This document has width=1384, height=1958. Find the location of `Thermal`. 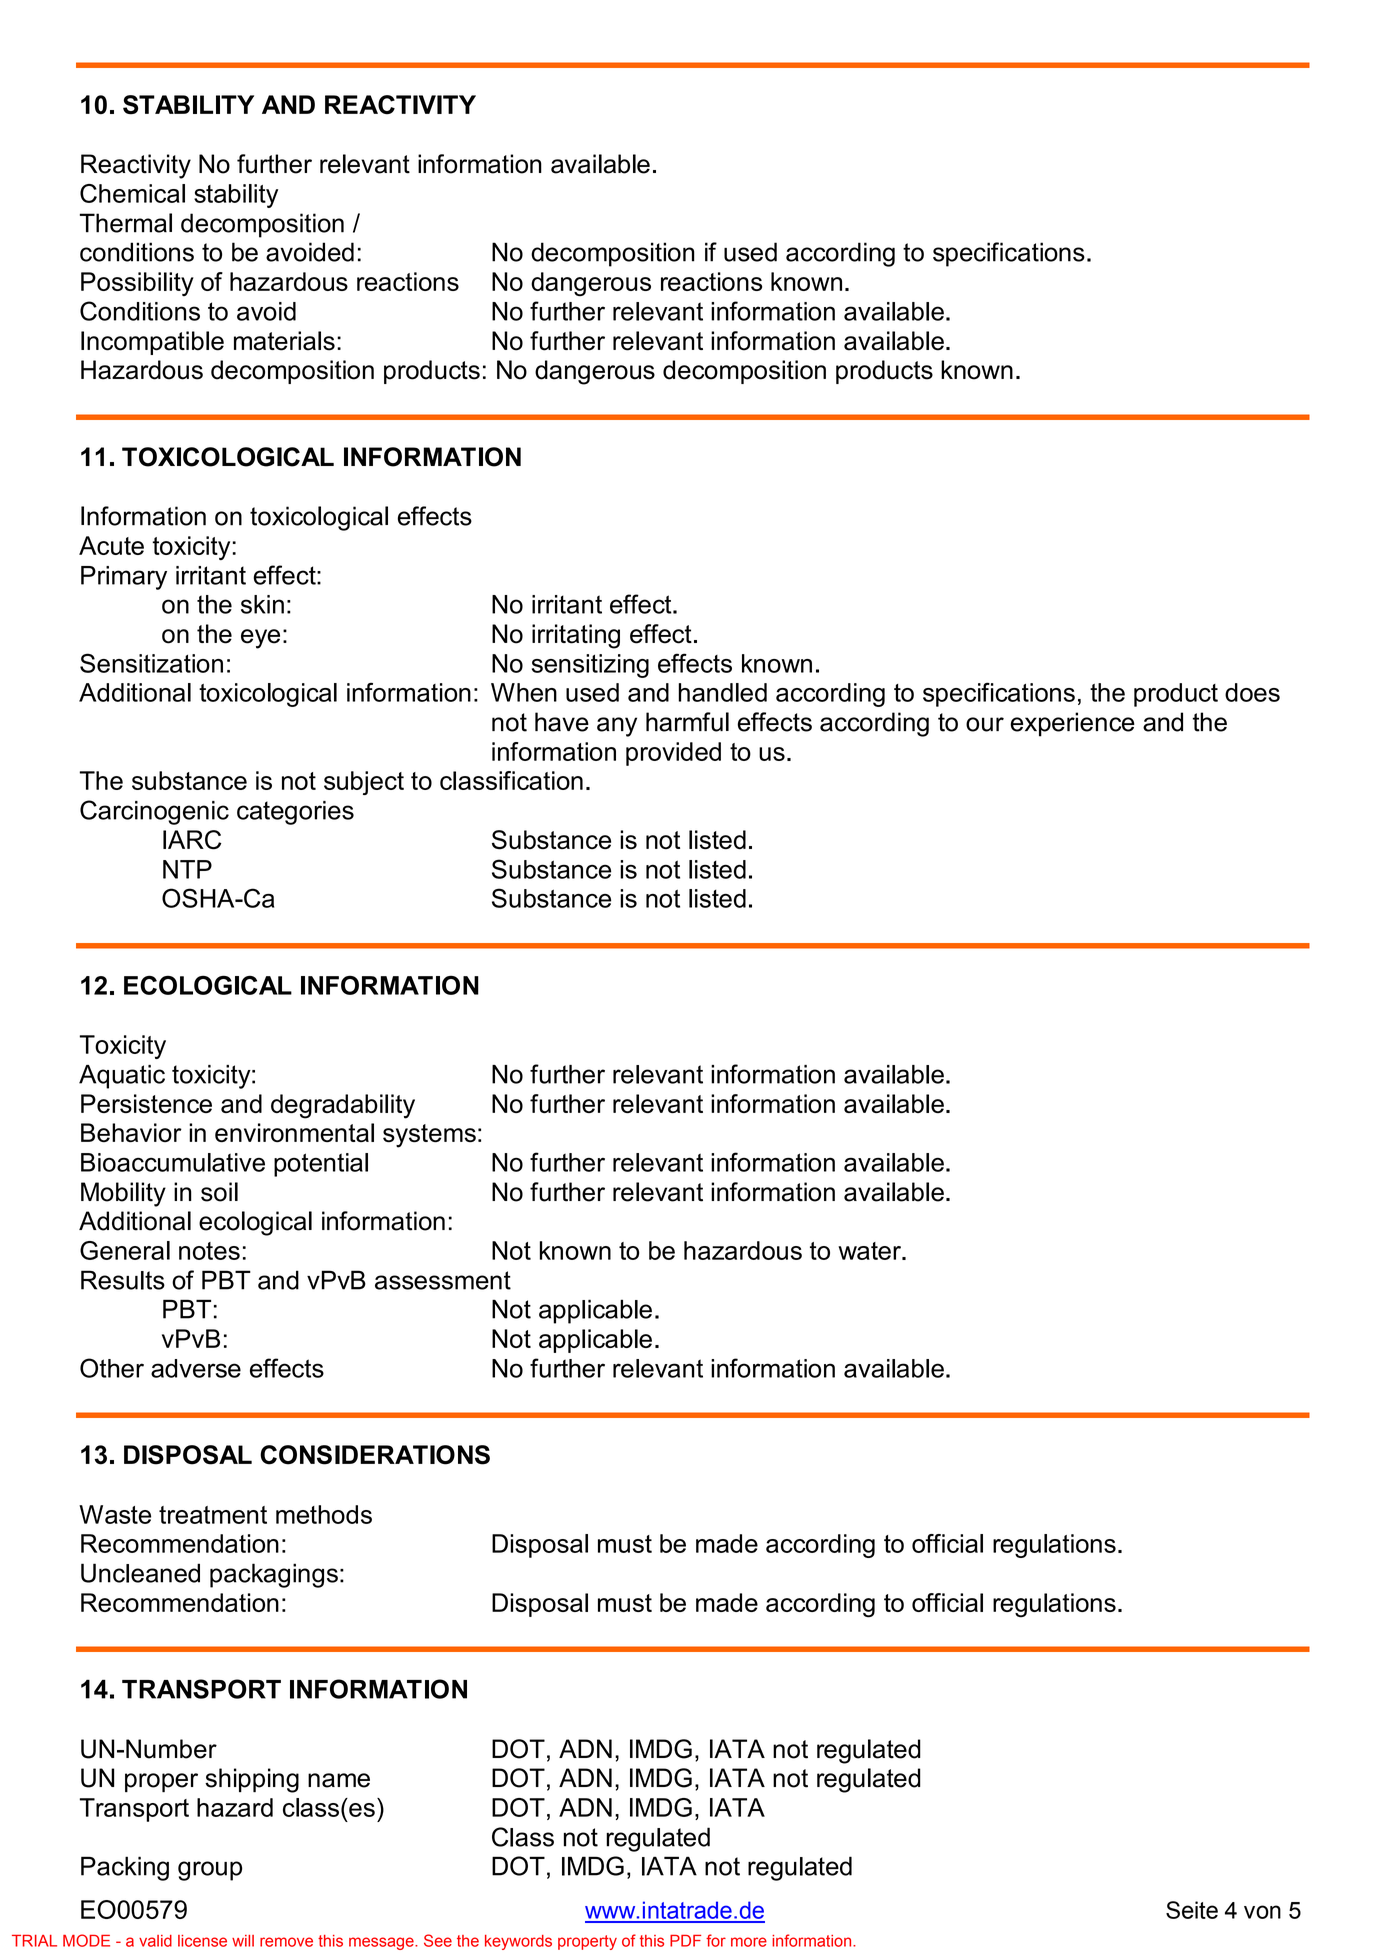

Thermal is located at coordinates (126, 223).
